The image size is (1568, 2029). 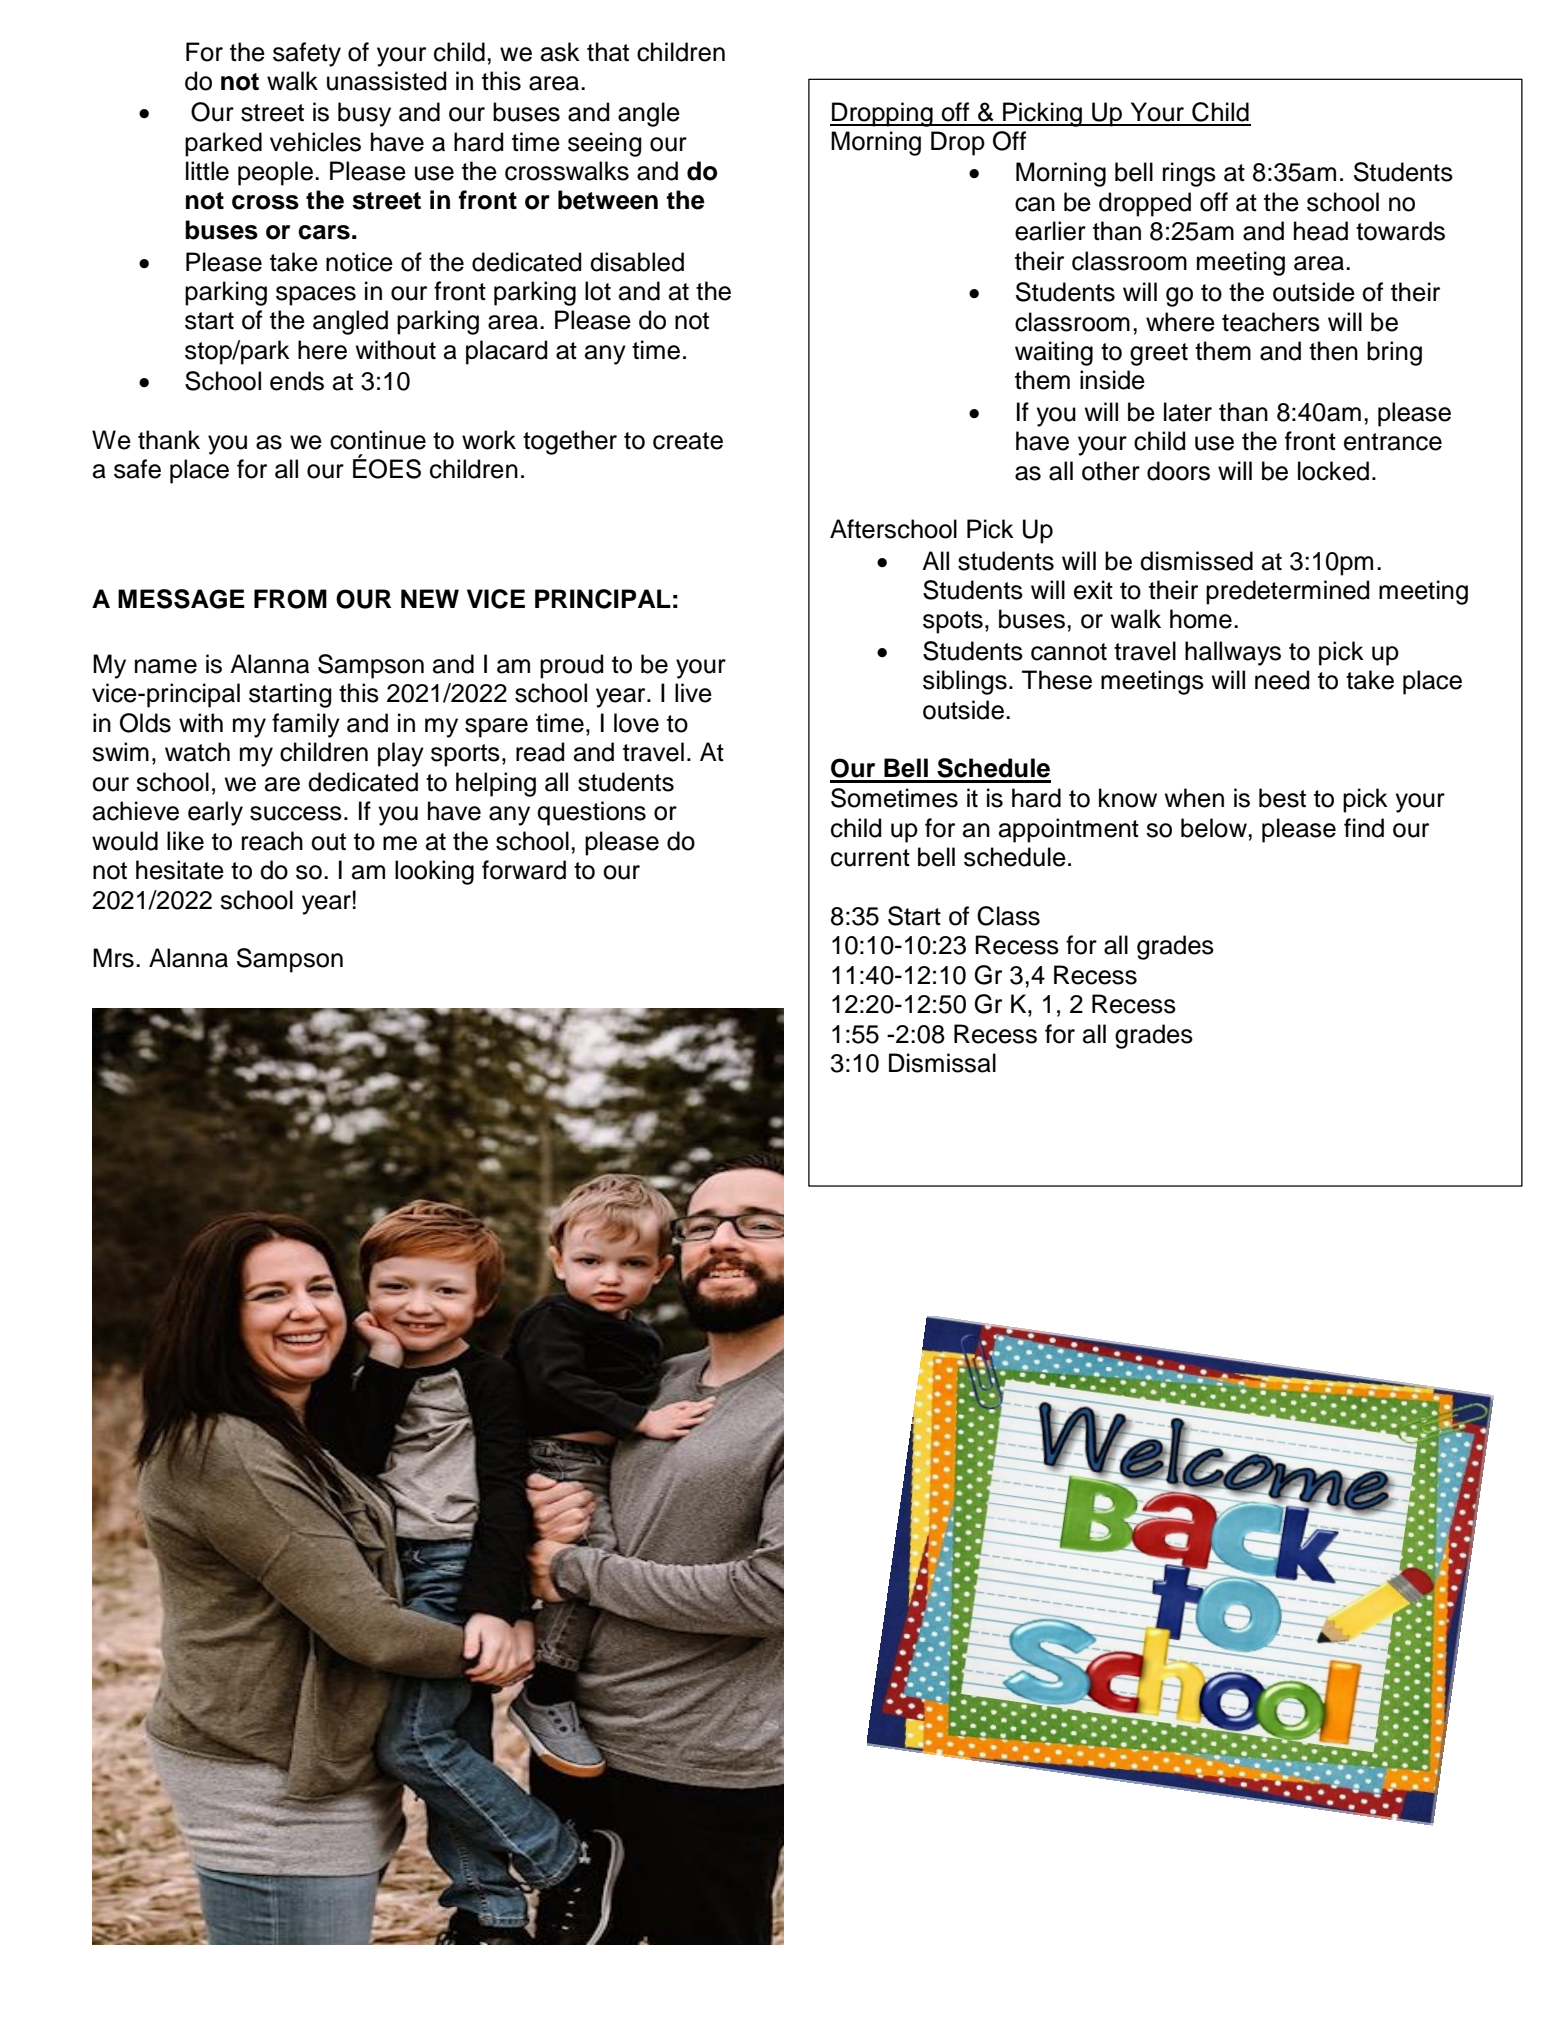 I want to click on Dismissal, so click(x=942, y=1063).
